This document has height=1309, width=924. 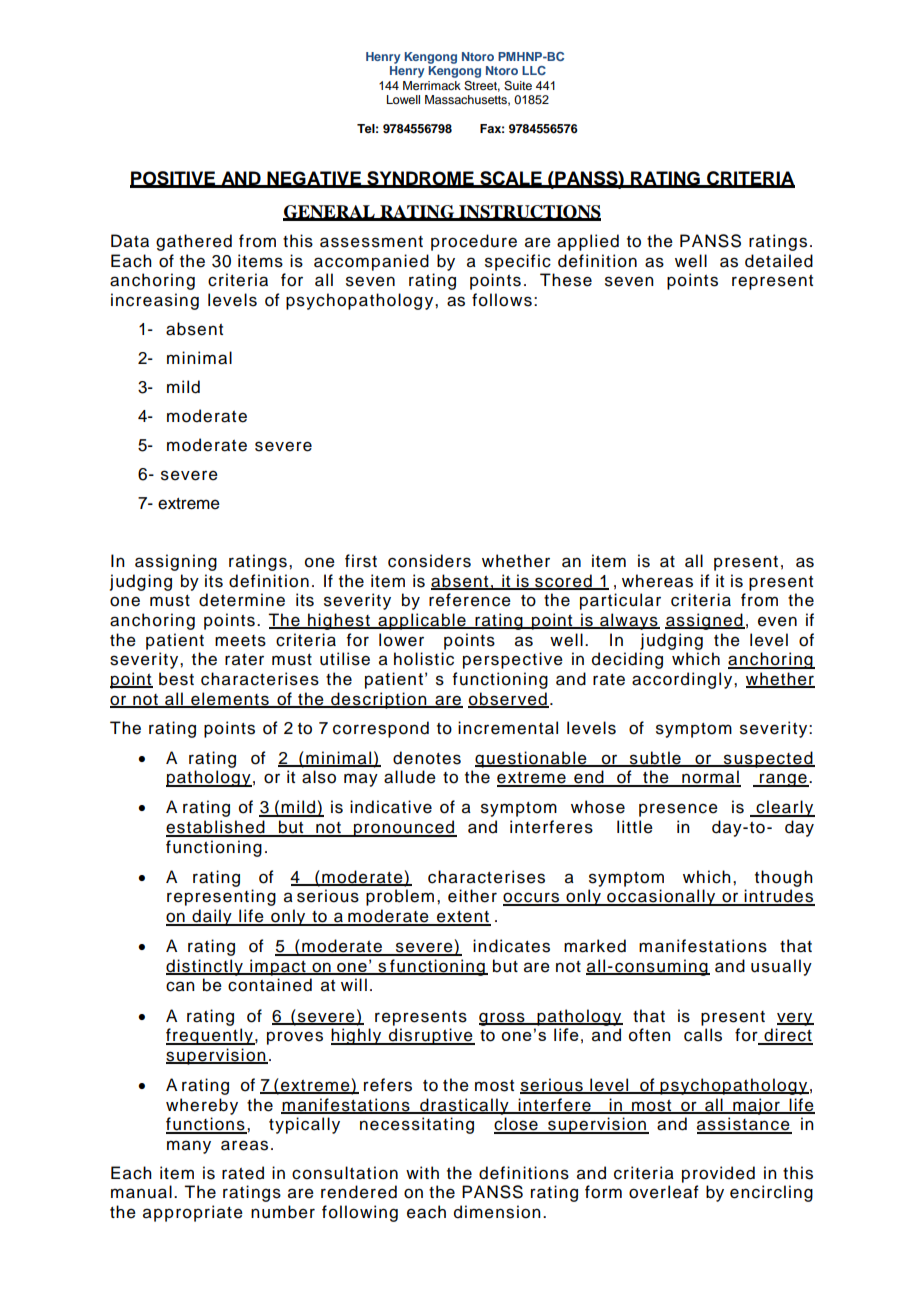 I want to click on meets, so click(x=240, y=641).
